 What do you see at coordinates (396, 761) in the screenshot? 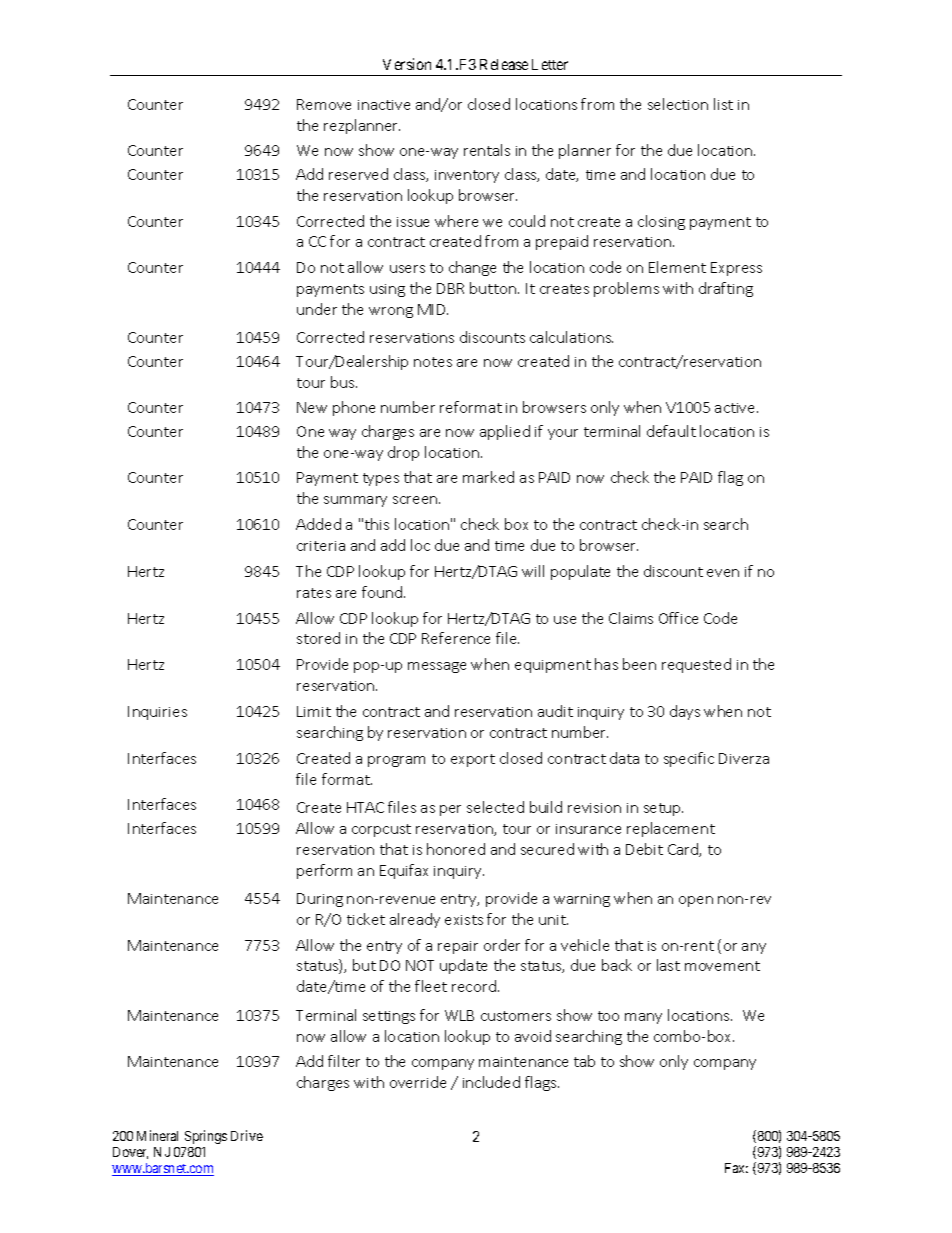
I see `program` at bounding box center [396, 761].
